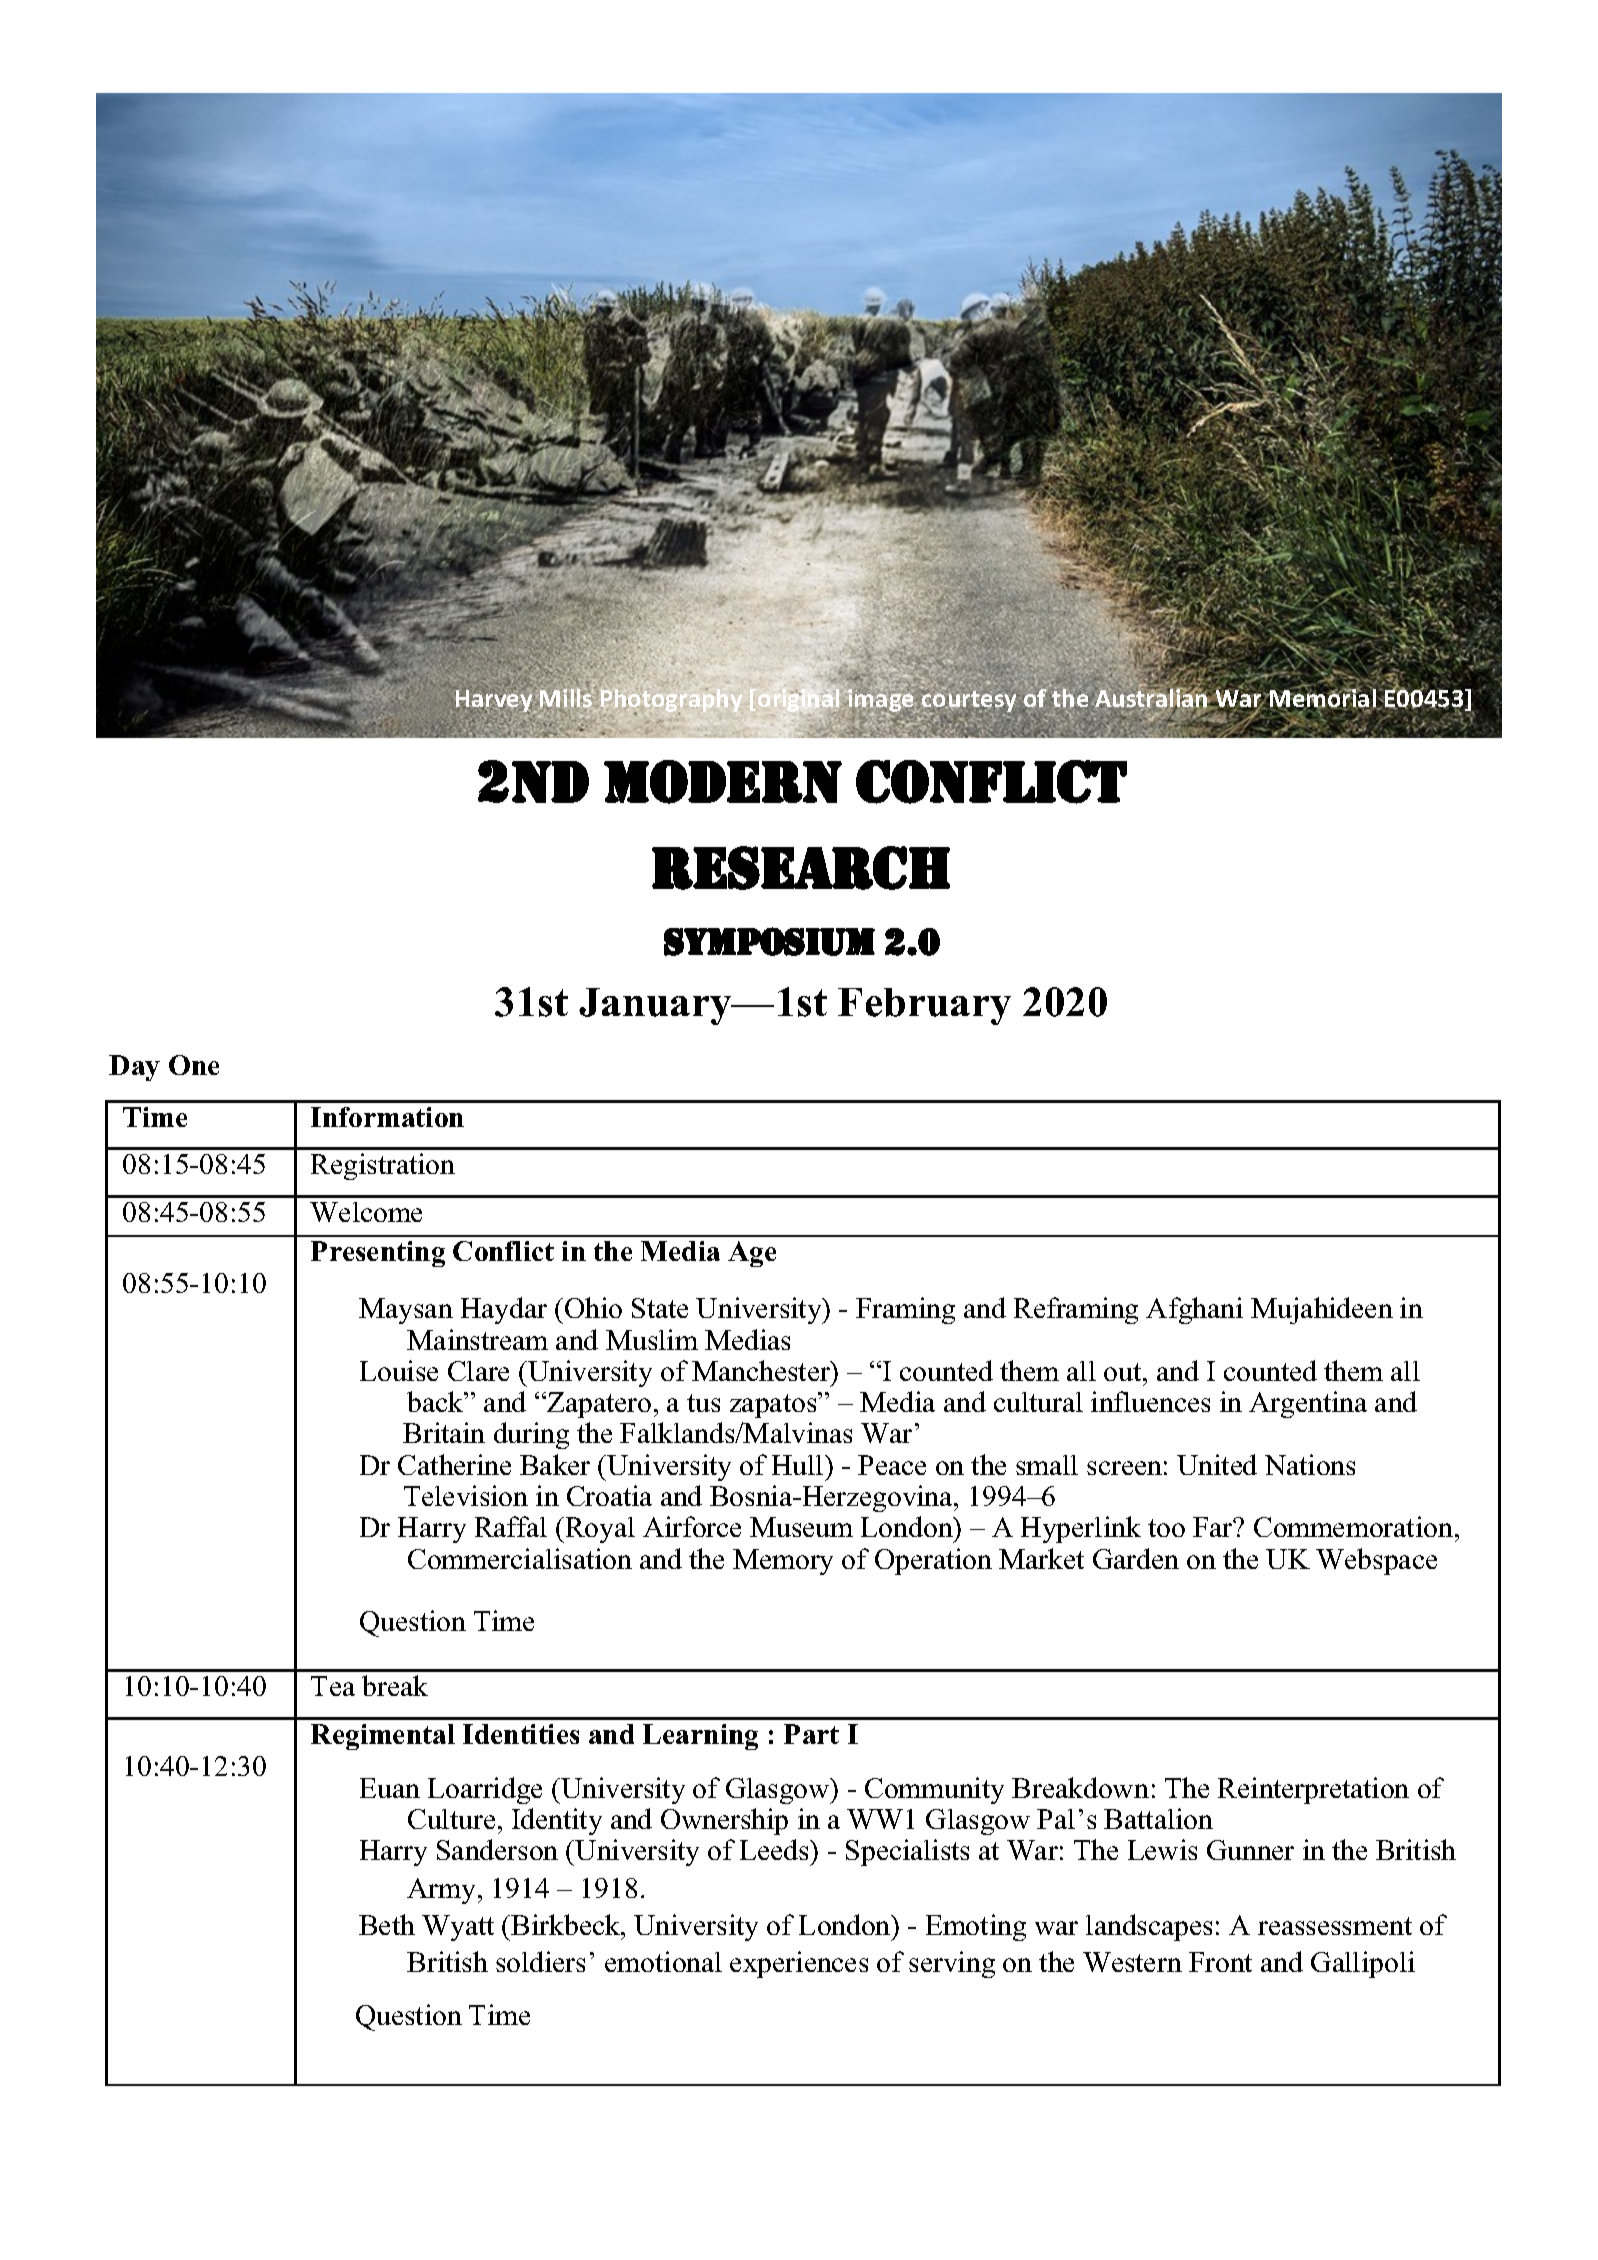 Image resolution: width=1598 pixels, height=2260 pixels. I want to click on Tea, so click(333, 1686).
